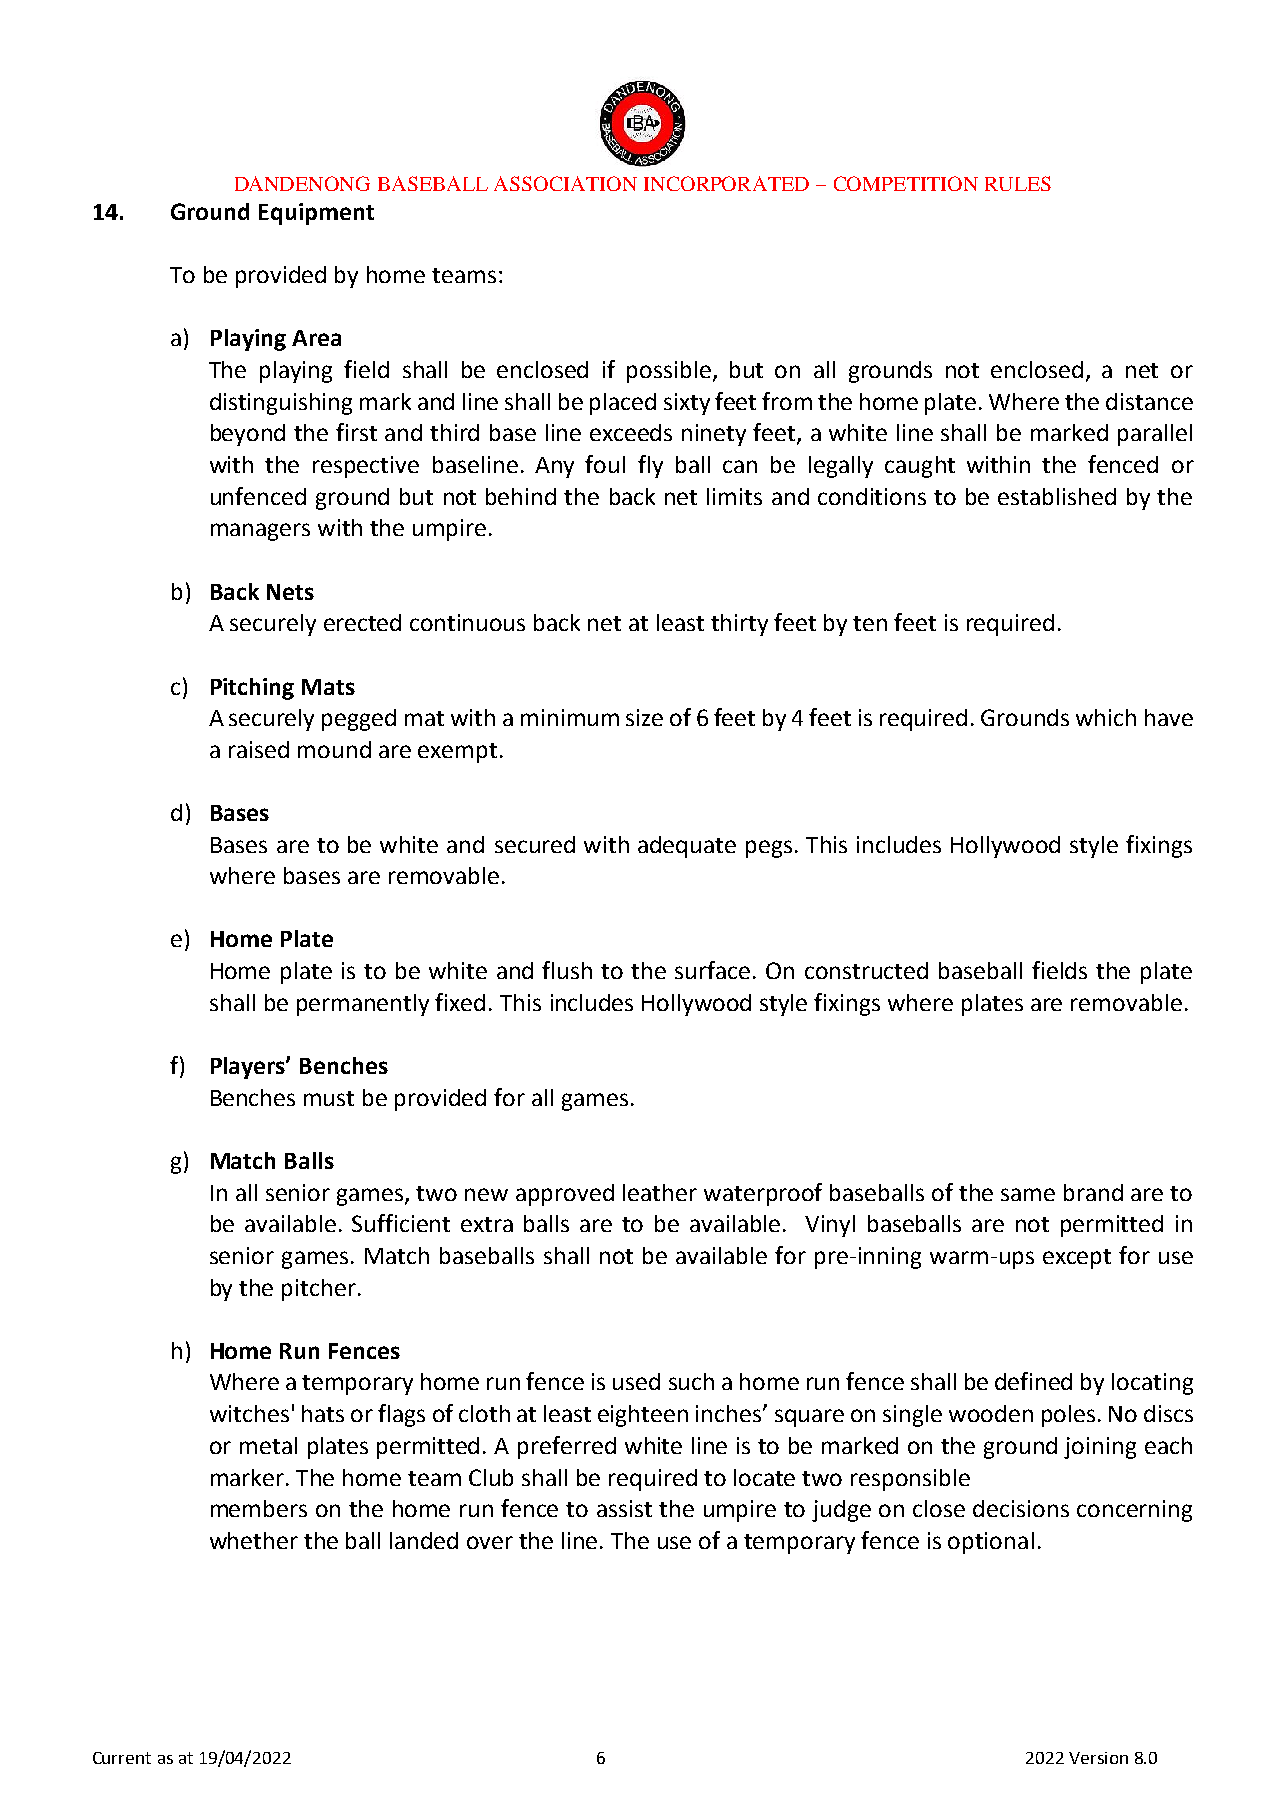  I want to click on RULES, so click(1018, 183).
